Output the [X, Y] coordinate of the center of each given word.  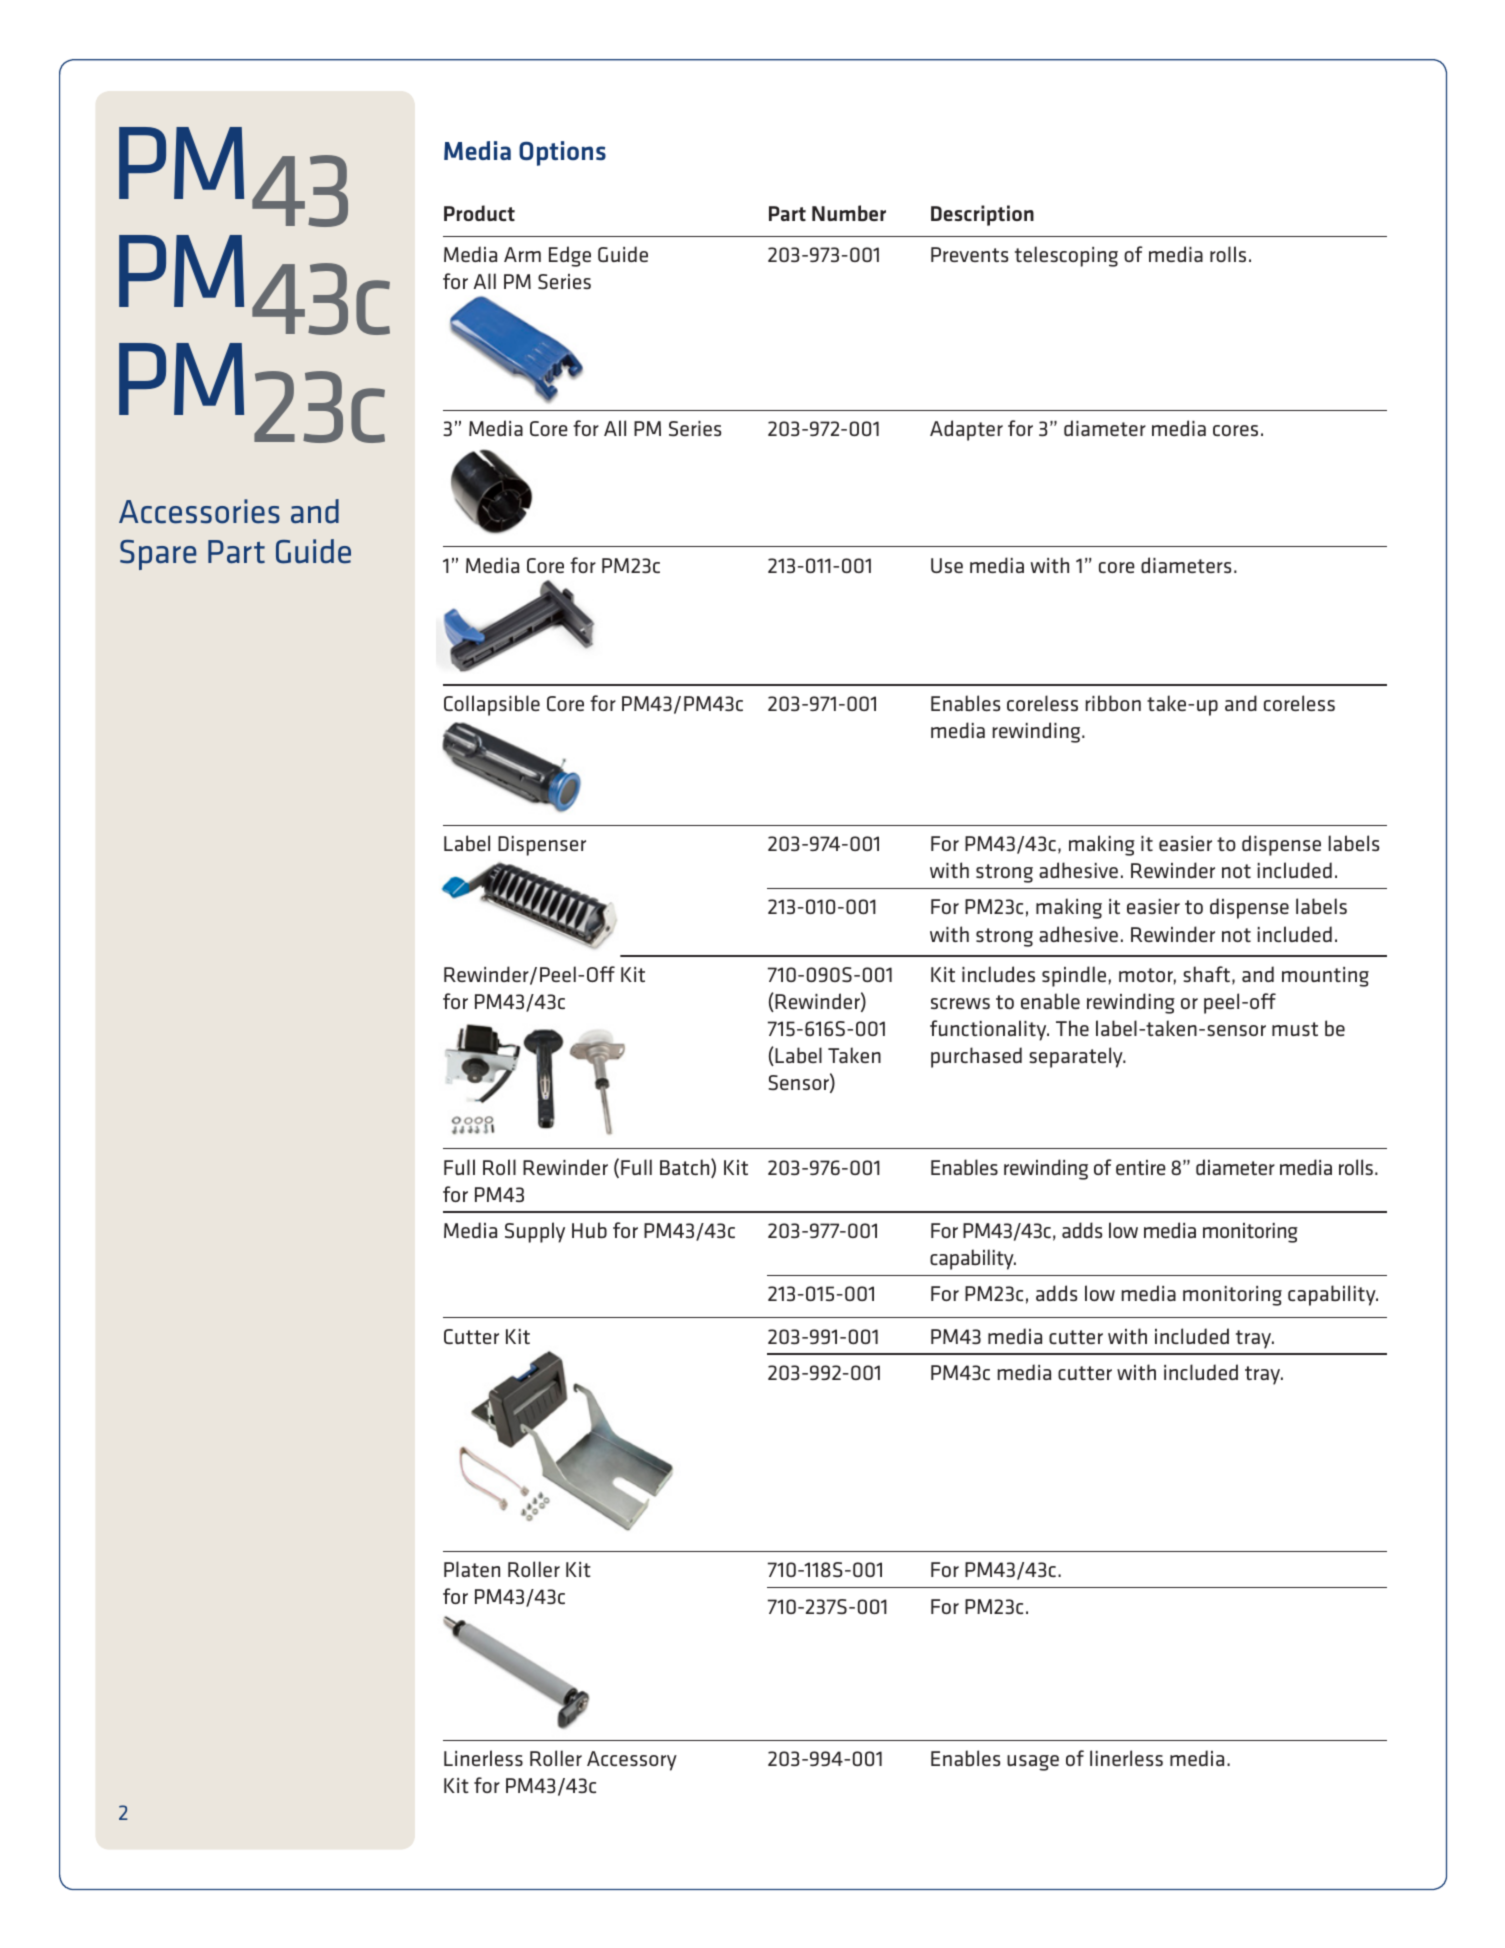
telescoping [1066, 256]
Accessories [199, 511]
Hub [589, 1230]
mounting [1325, 977]
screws [960, 1003]
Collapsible [492, 705]
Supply [535, 1232]
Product [479, 213]
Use [947, 565]
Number [849, 213]
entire [1141, 1167]
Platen [472, 1569]
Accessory [632, 1761]
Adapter [966, 430]
